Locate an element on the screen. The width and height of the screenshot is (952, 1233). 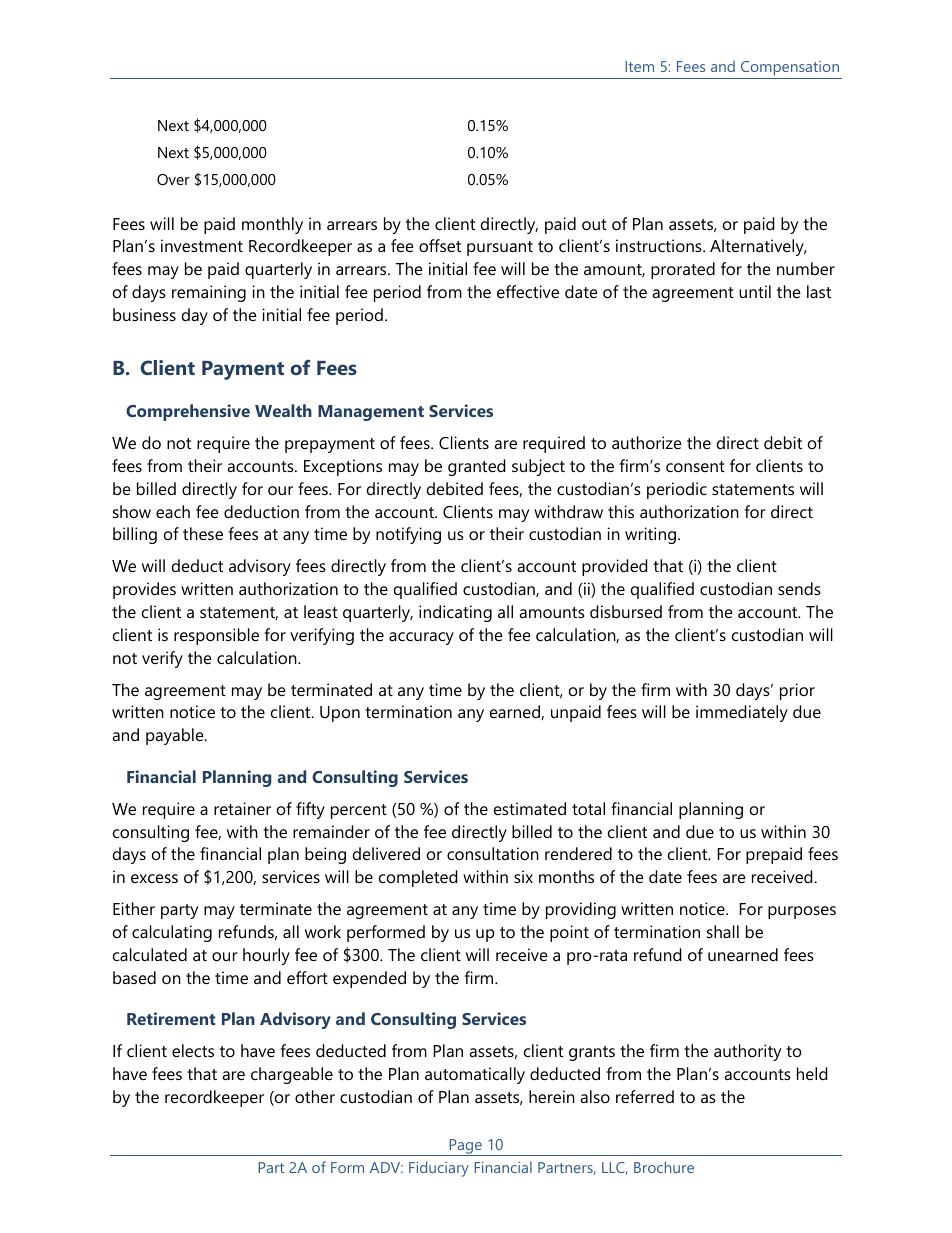
Compensation is located at coordinates (790, 70).
